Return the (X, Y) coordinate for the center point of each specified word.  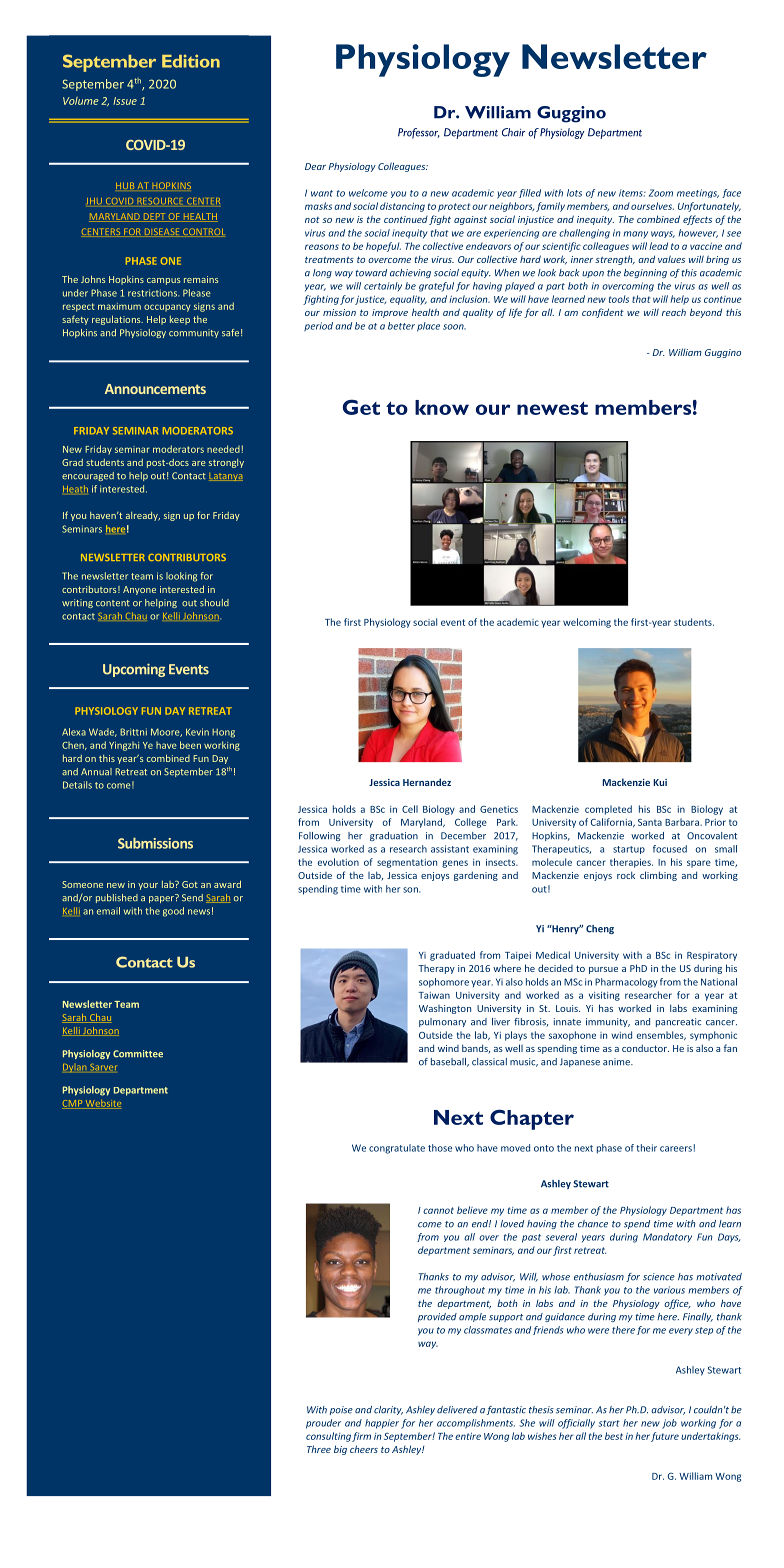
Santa (650, 822)
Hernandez (427, 782)
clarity (388, 1410)
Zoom (661, 193)
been (190, 745)
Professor (419, 133)
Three (319, 1449)
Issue (125, 101)
